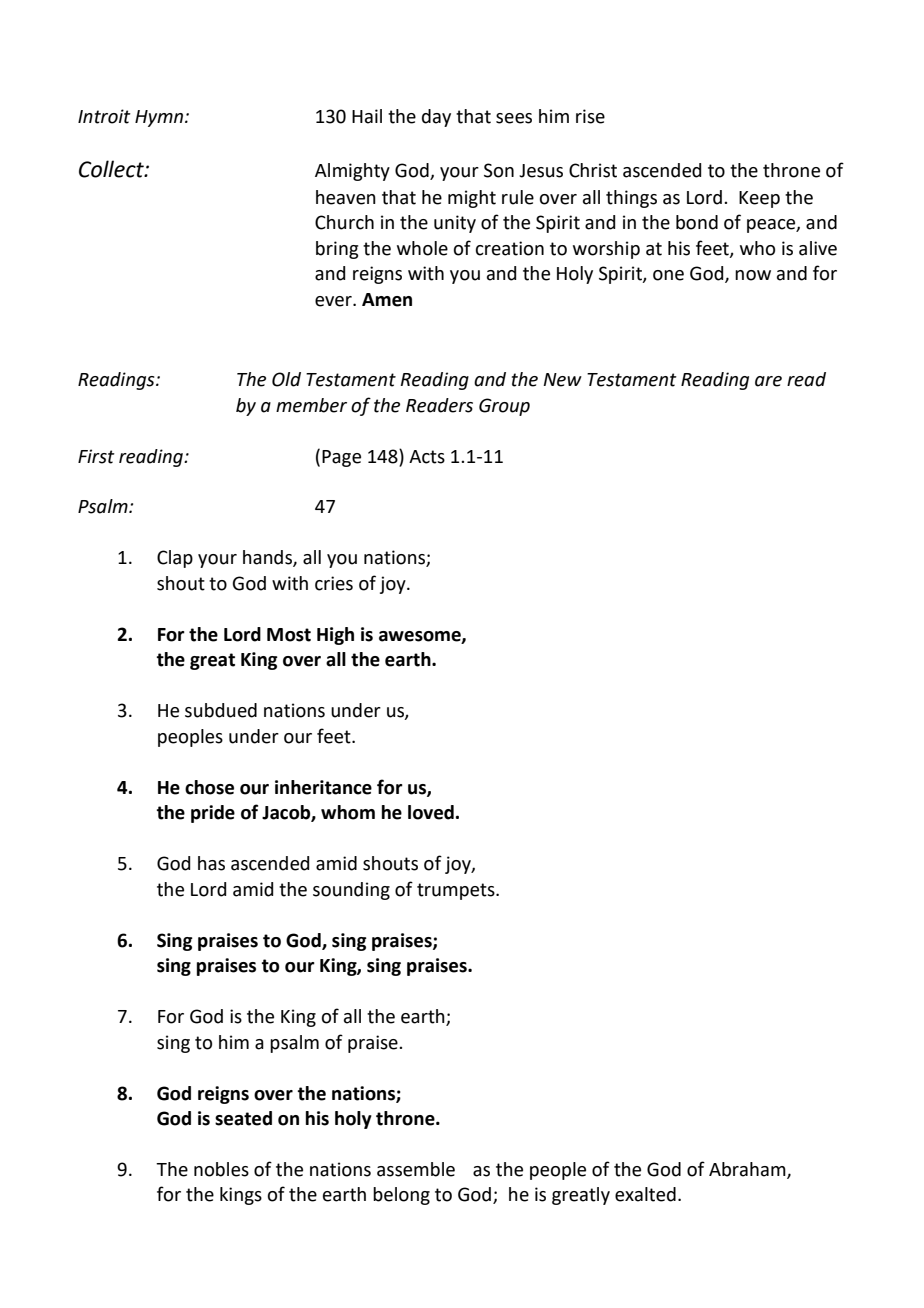  Describe the element at coordinates (504, 407) in the page. I see `Group` at that location.
